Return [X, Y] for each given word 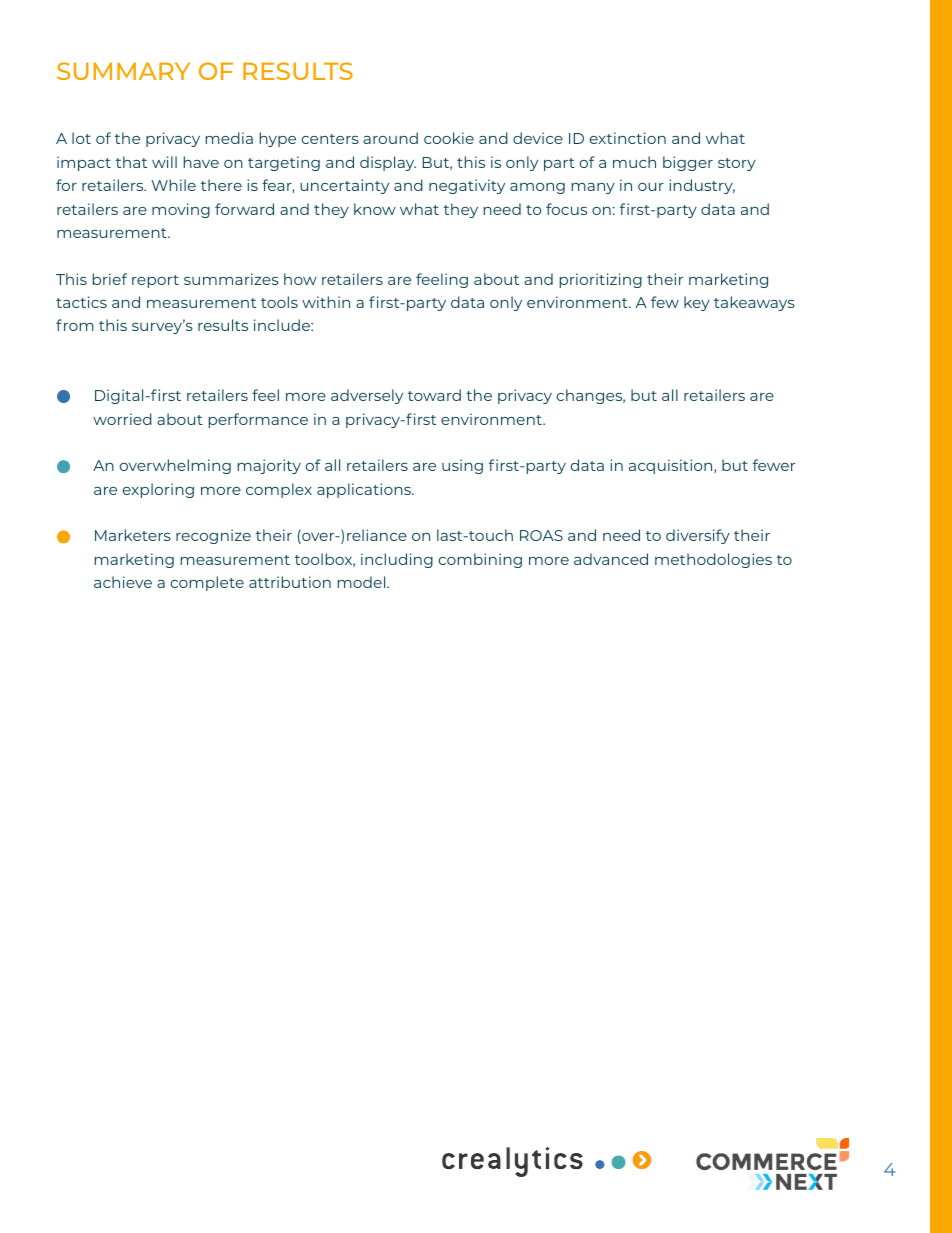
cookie [449, 138]
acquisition [672, 466]
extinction [628, 138]
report [155, 281]
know [375, 209]
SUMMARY [123, 71]
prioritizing [601, 280]
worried [122, 419]
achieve [123, 582]
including [397, 560]
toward [434, 395]
